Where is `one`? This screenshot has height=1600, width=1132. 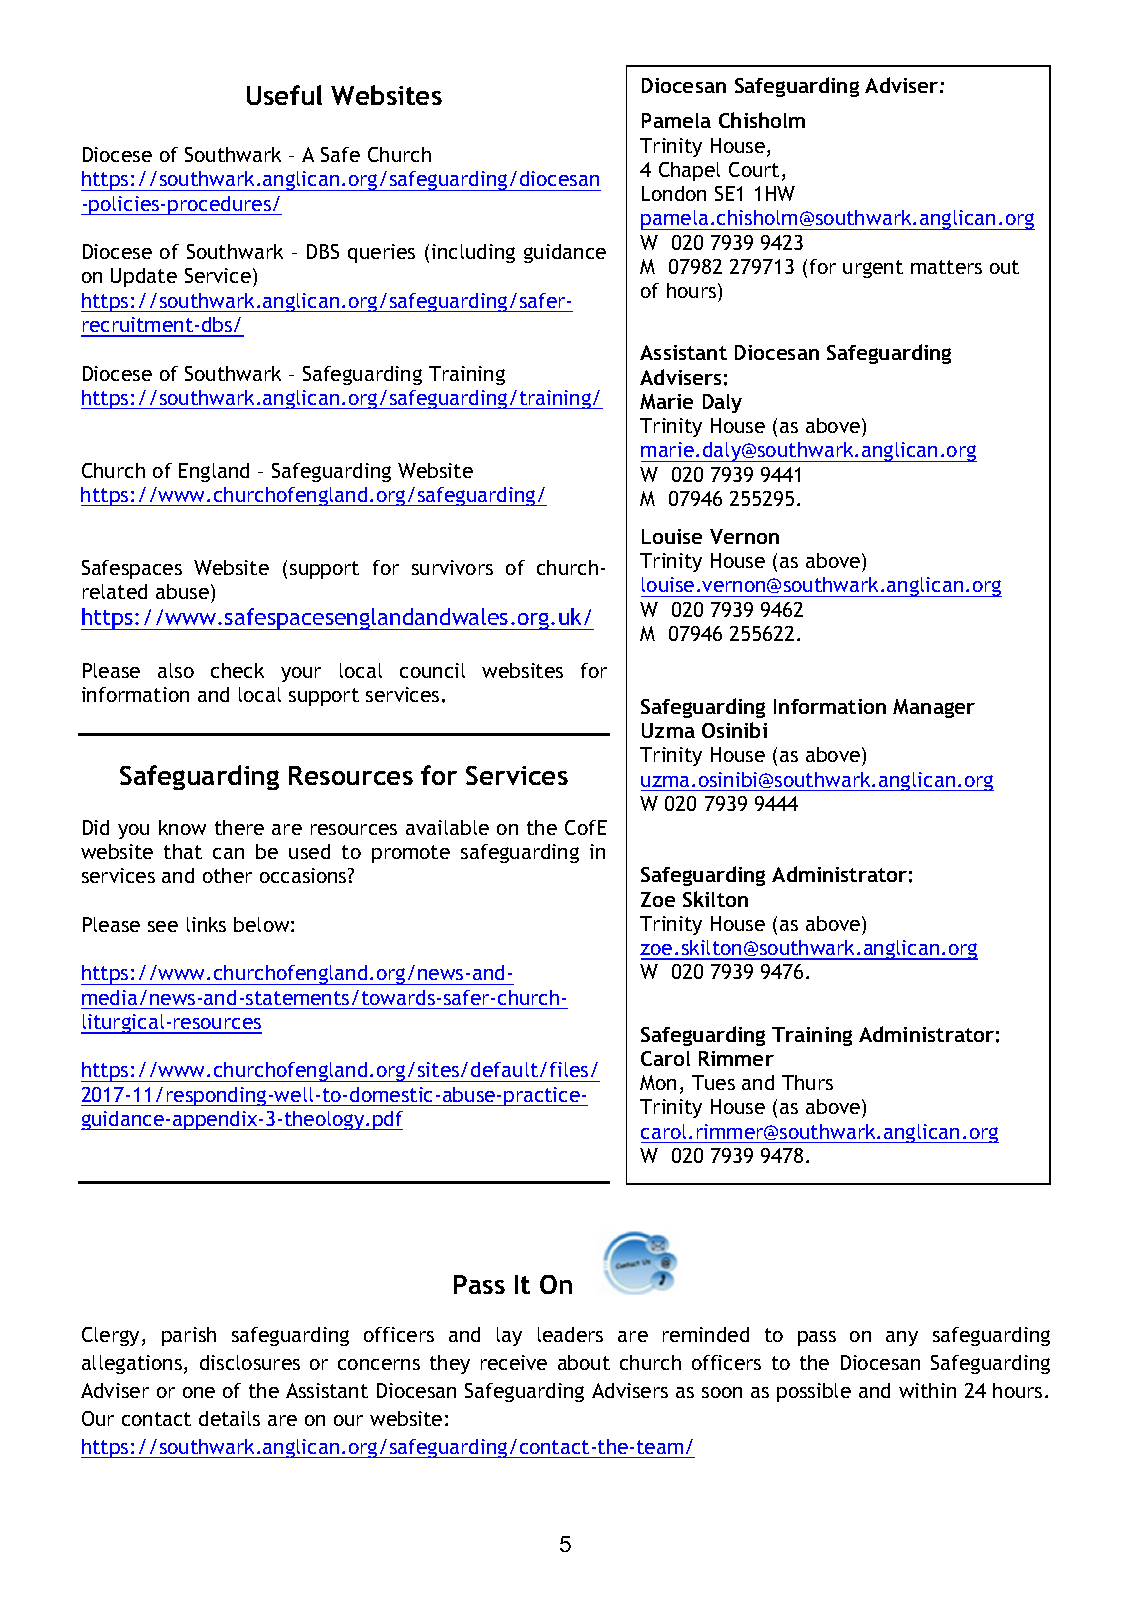 one is located at coordinates (199, 1392).
